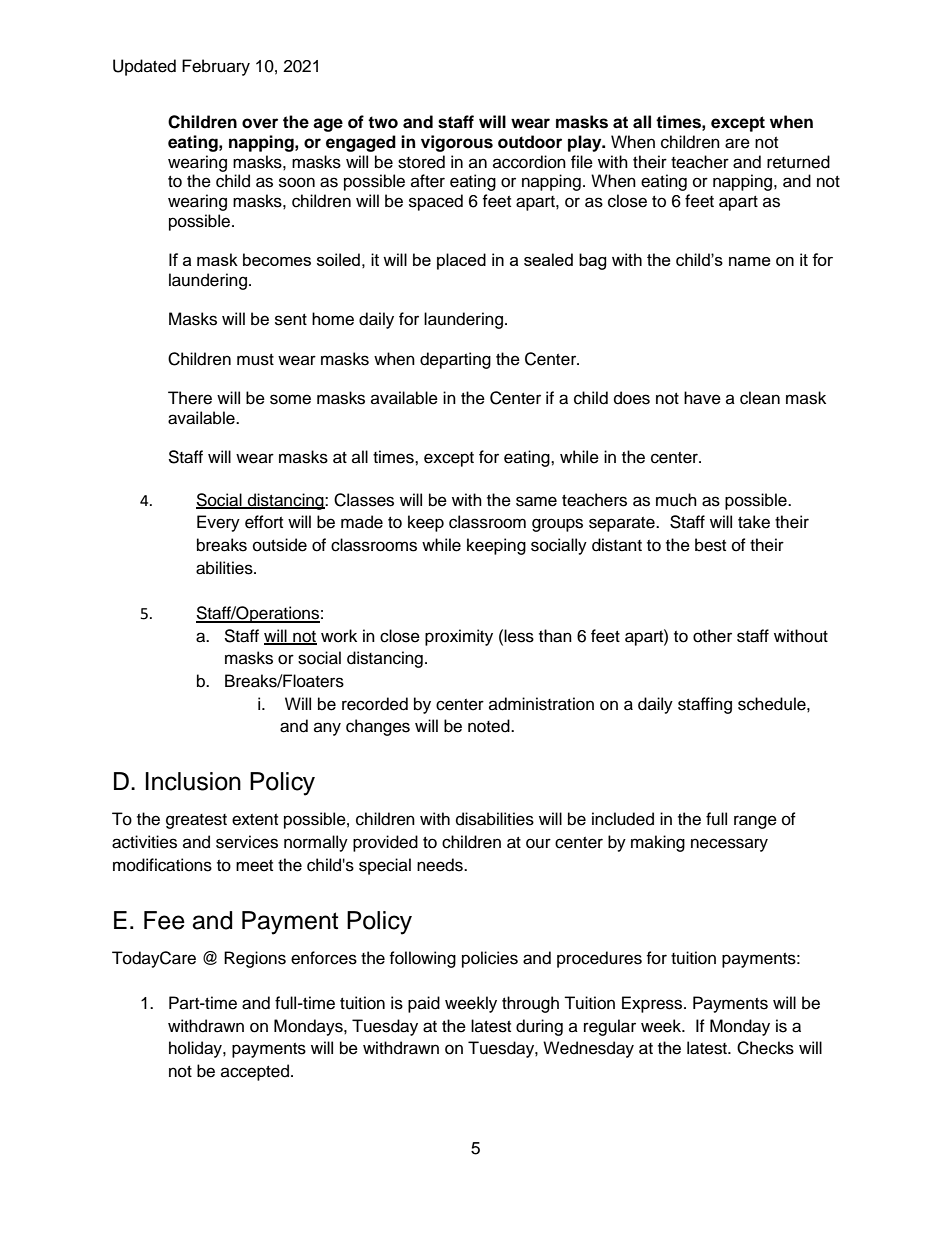 The image size is (952, 1233). What do you see at coordinates (424, 1004) in the page?
I see `paid` at bounding box center [424, 1004].
